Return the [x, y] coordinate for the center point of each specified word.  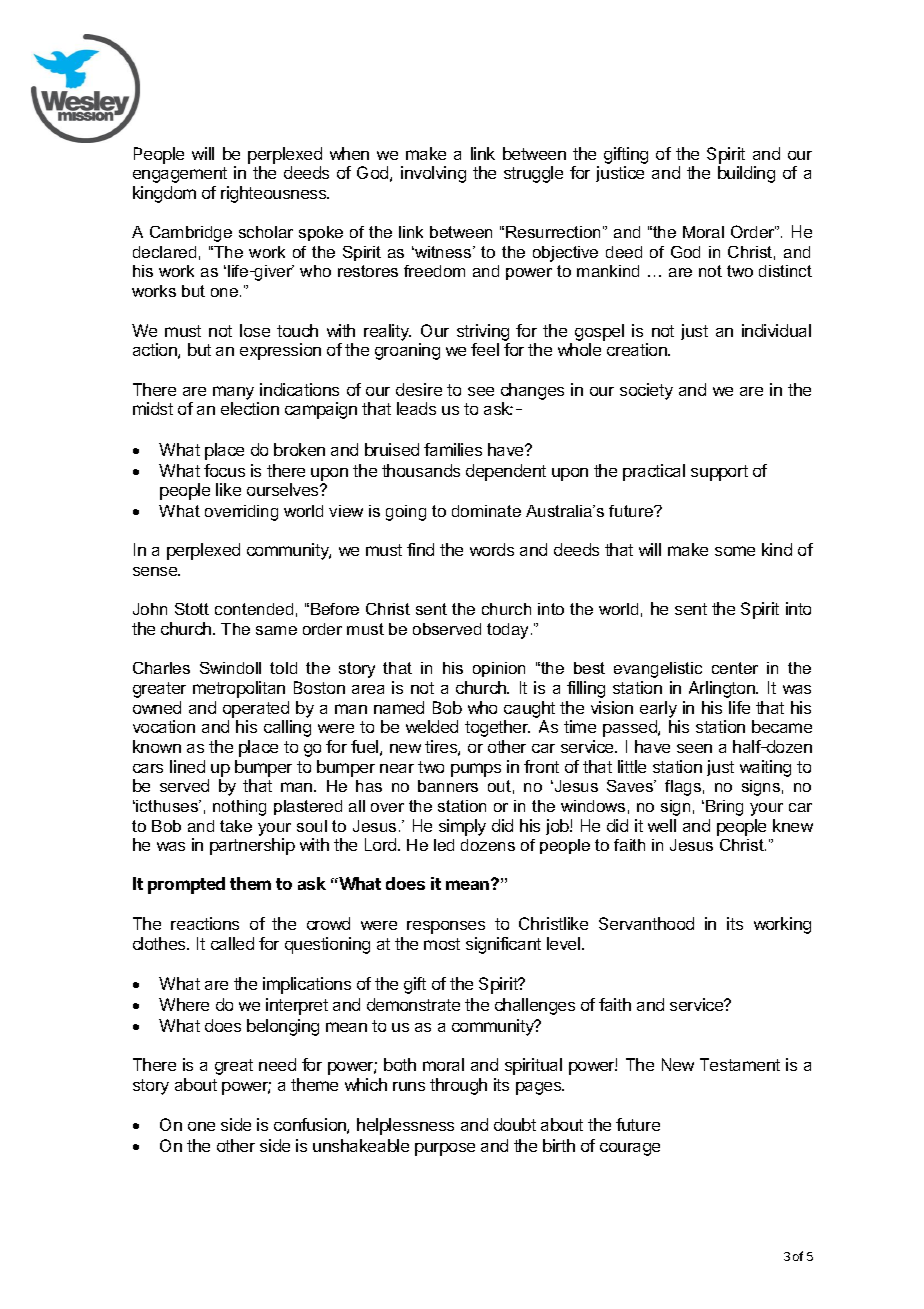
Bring [724, 808]
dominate [486, 511]
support [719, 473]
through [458, 1086]
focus [224, 470]
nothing [239, 808]
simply [462, 827]
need [277, 1064]
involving [433, 174]
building [746, 174]
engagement [180, 175]
